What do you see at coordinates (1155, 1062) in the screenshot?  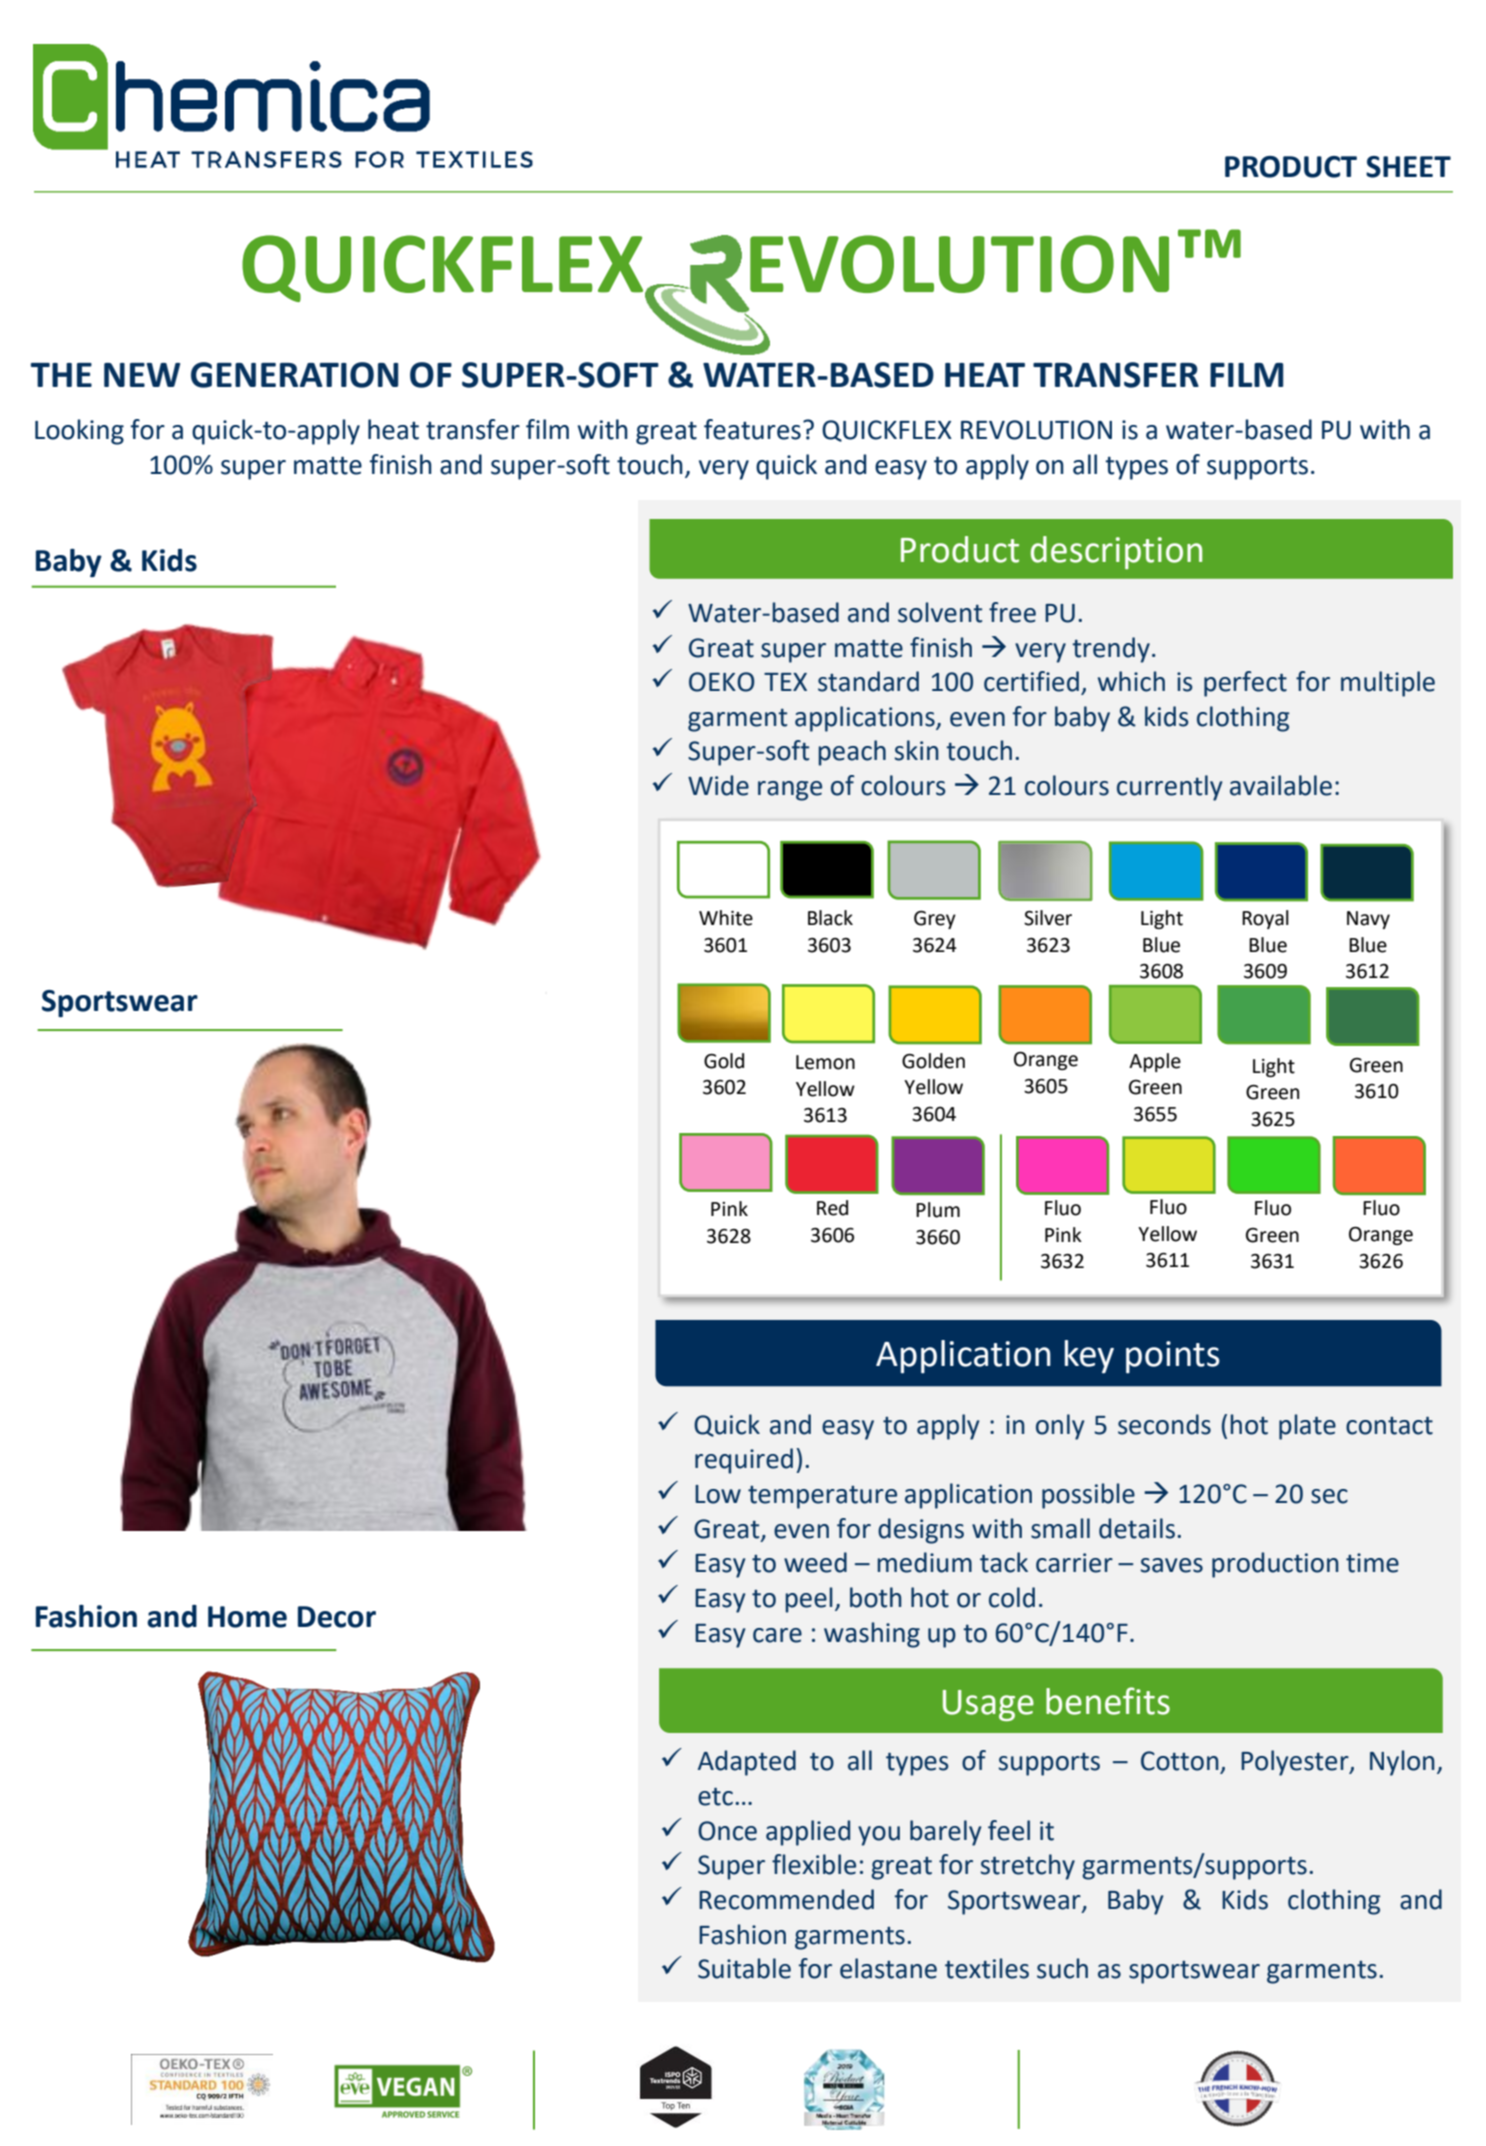 I see `Apple` at bounding box center [1155, 1062].
